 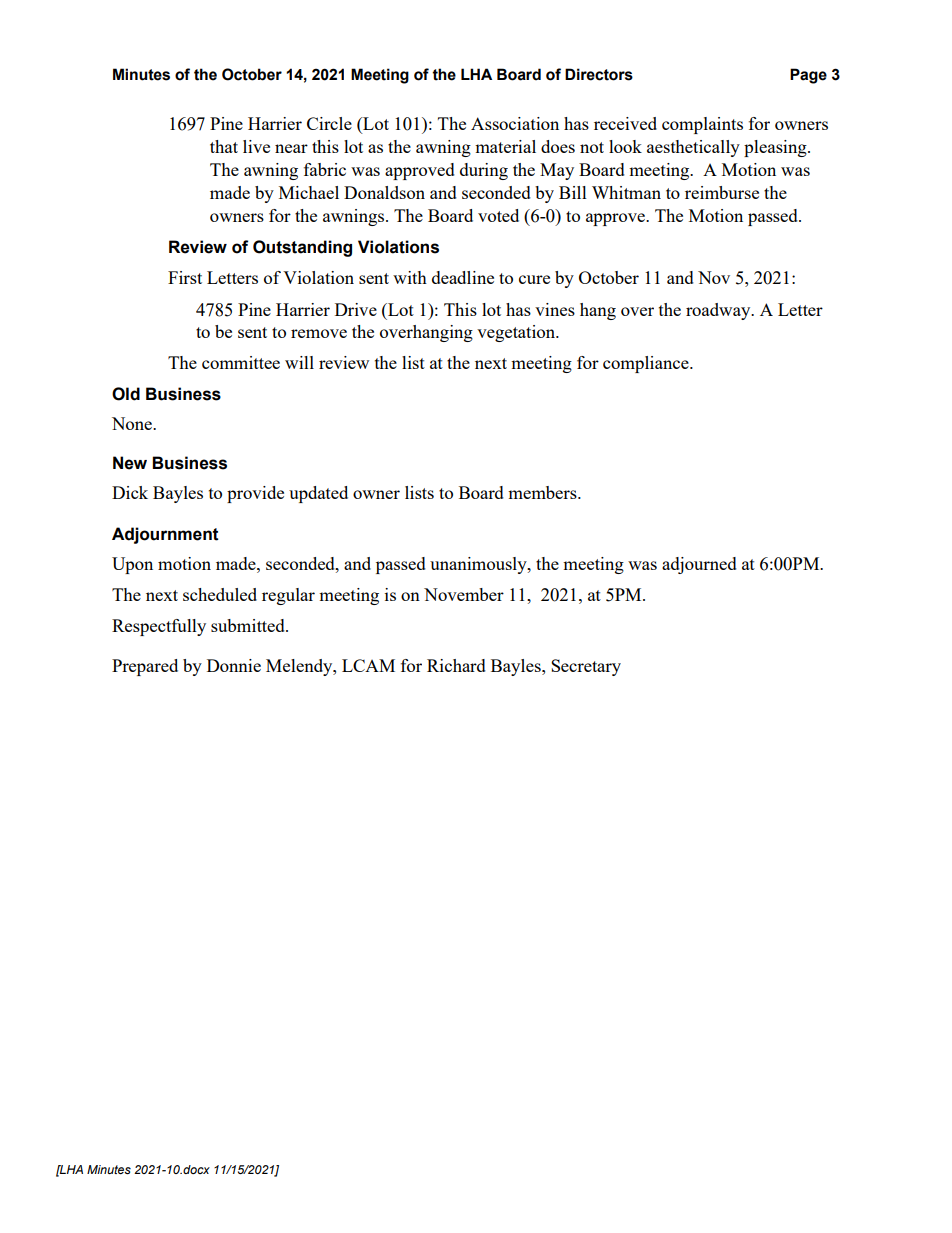 I want to click on complaints, so click(x=702, y=125).
